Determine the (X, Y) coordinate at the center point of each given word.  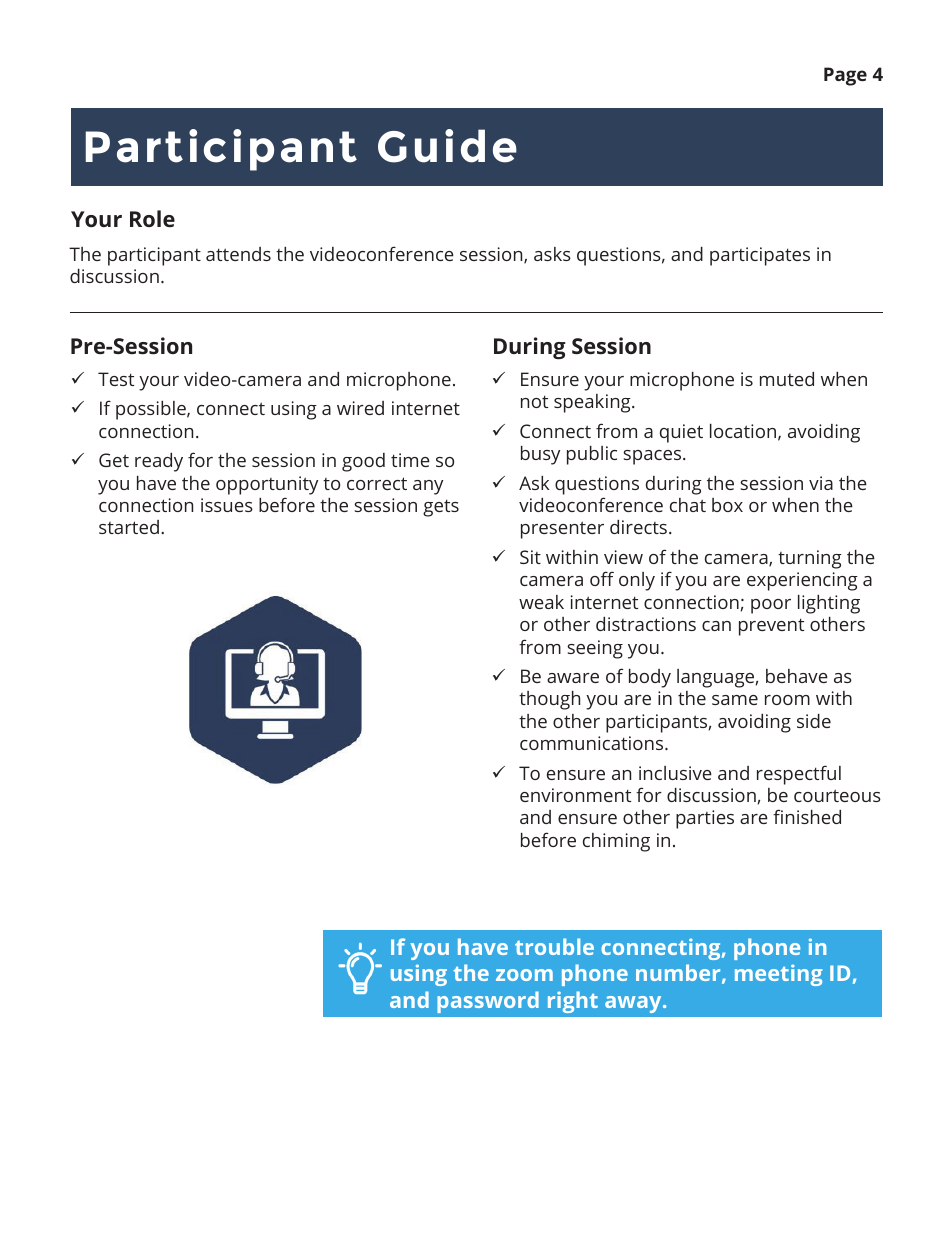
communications (593, 743)
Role (152, 218)
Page (845, 76)
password (488, 1002)
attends (238, 254)
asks (552, 254)
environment (575, 795)
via (821, 483)
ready (159, 462)
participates (760, 256)
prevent (771, 627)
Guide (447, 146)
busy (540, 455)
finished (807, 816)
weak (541, 602)
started (129, 527)
